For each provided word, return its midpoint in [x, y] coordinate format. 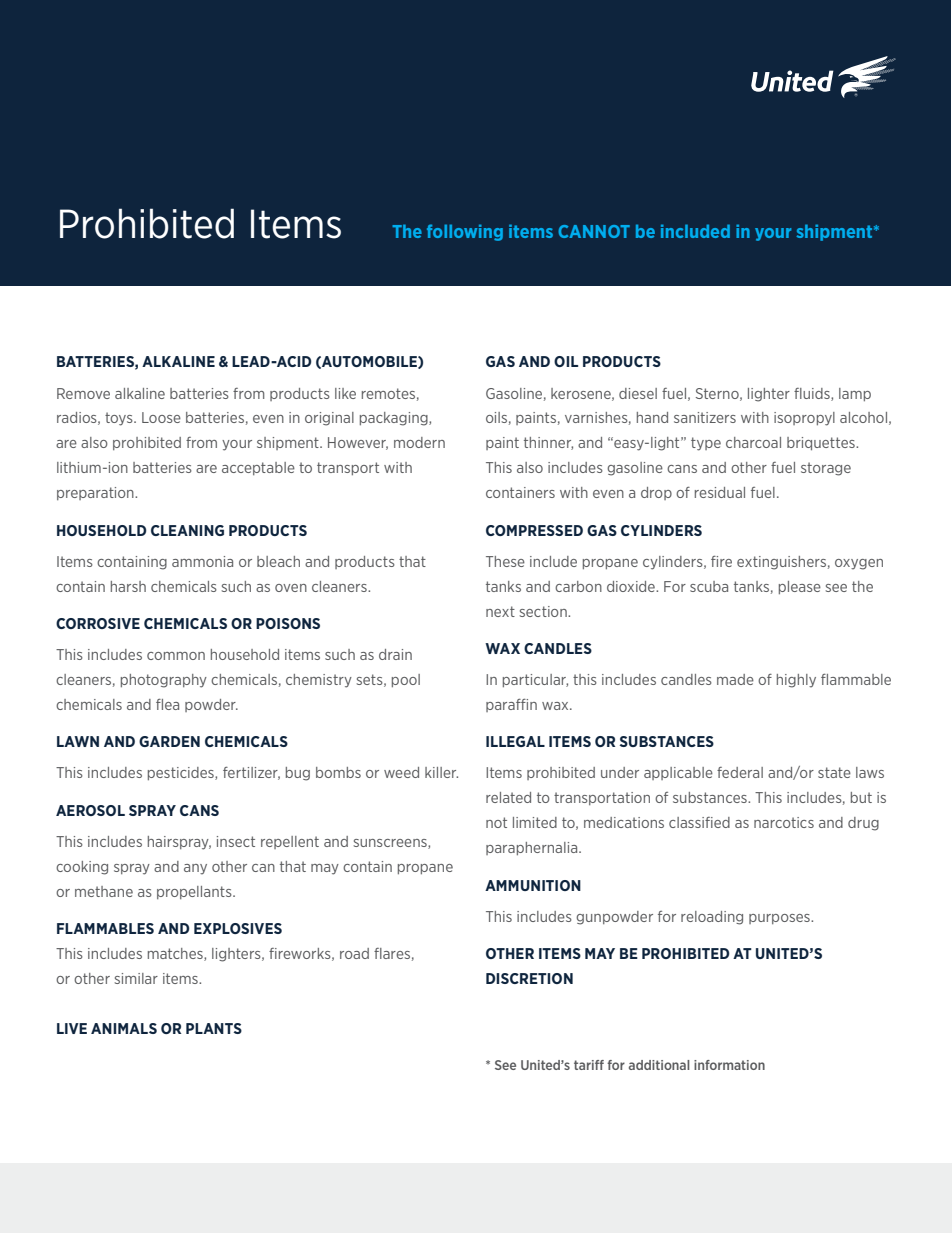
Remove [83, 393]
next [500, 611]
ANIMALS [124, 1028]
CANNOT [594, 231]
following [465, 232]
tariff [589, 1065]
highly [796, 681]
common [176, 656]
